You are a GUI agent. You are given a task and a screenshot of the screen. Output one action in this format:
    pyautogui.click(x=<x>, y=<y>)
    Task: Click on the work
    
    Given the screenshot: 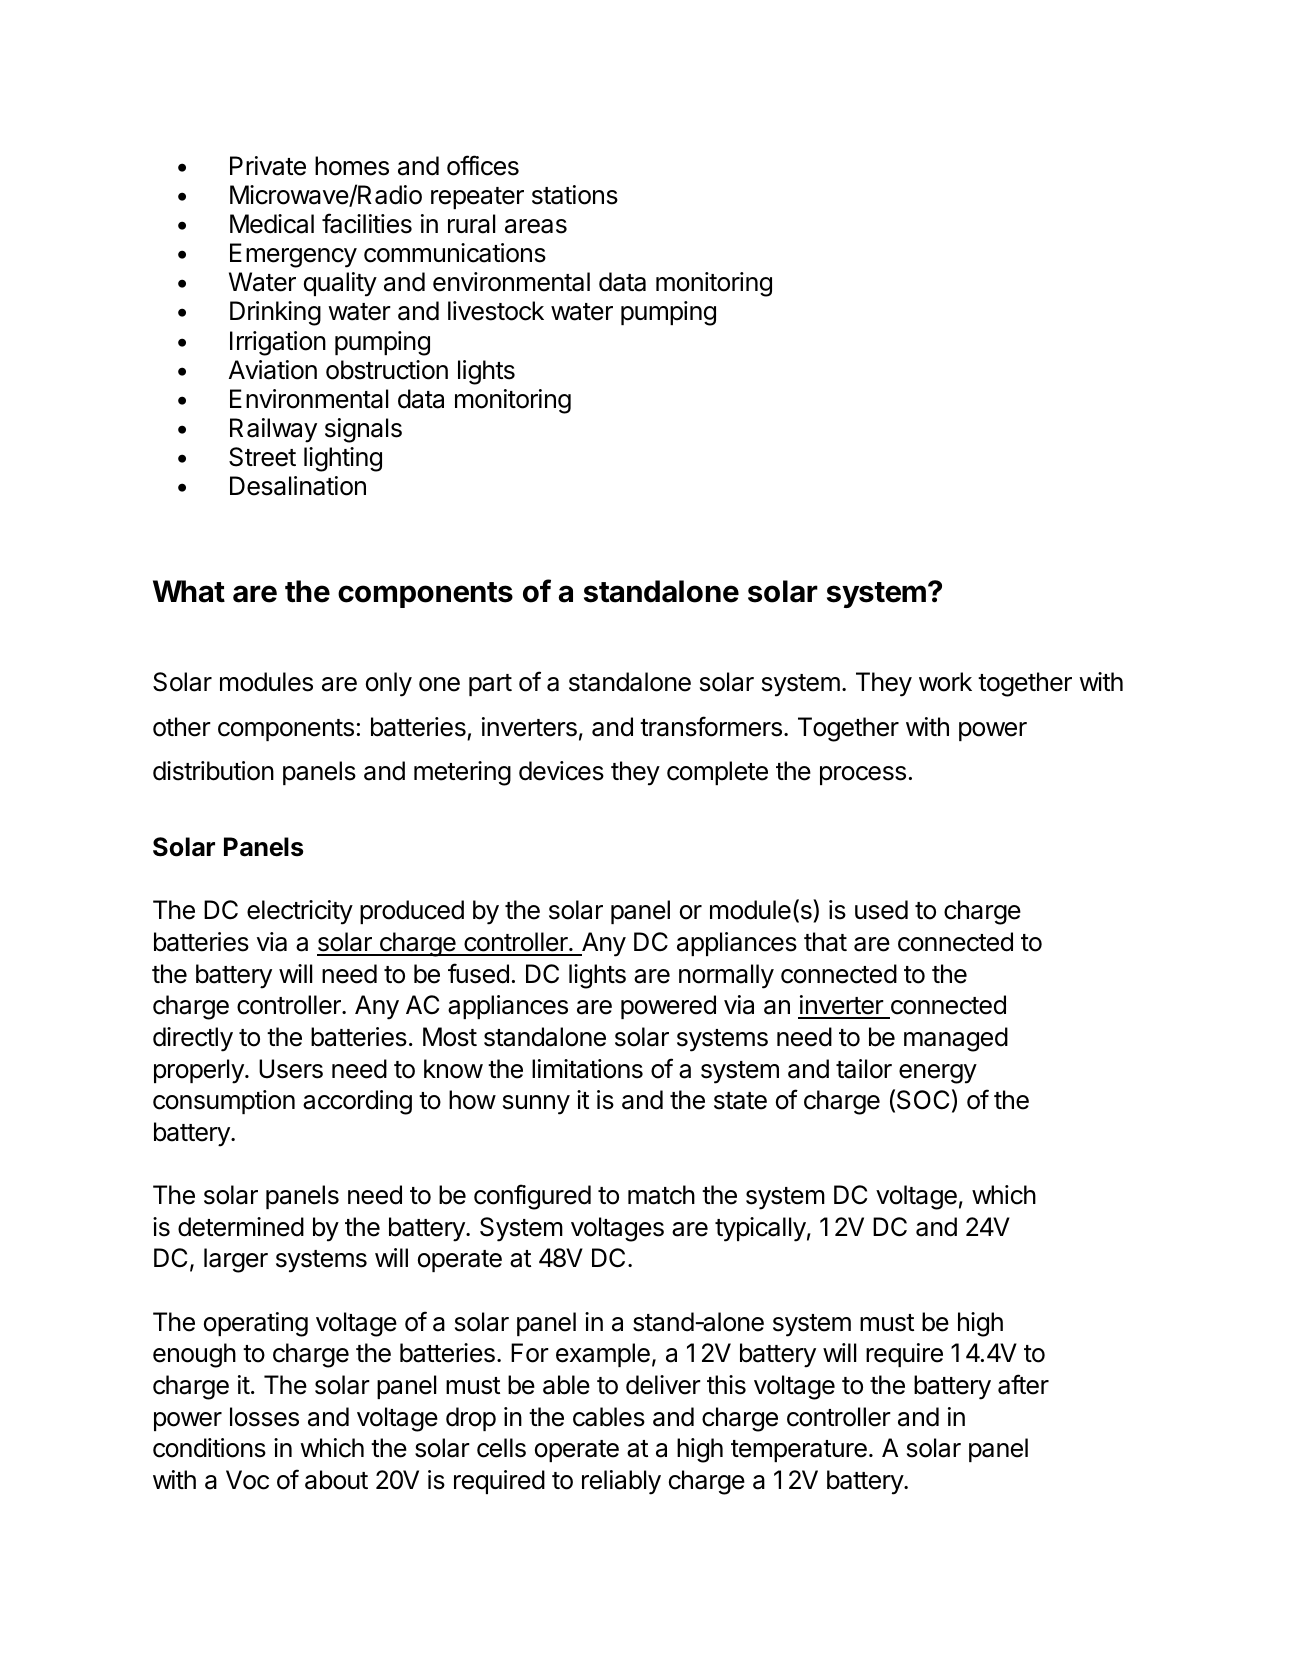 What is the action you would take?
    pyautogui.click(x=945, y=682)
